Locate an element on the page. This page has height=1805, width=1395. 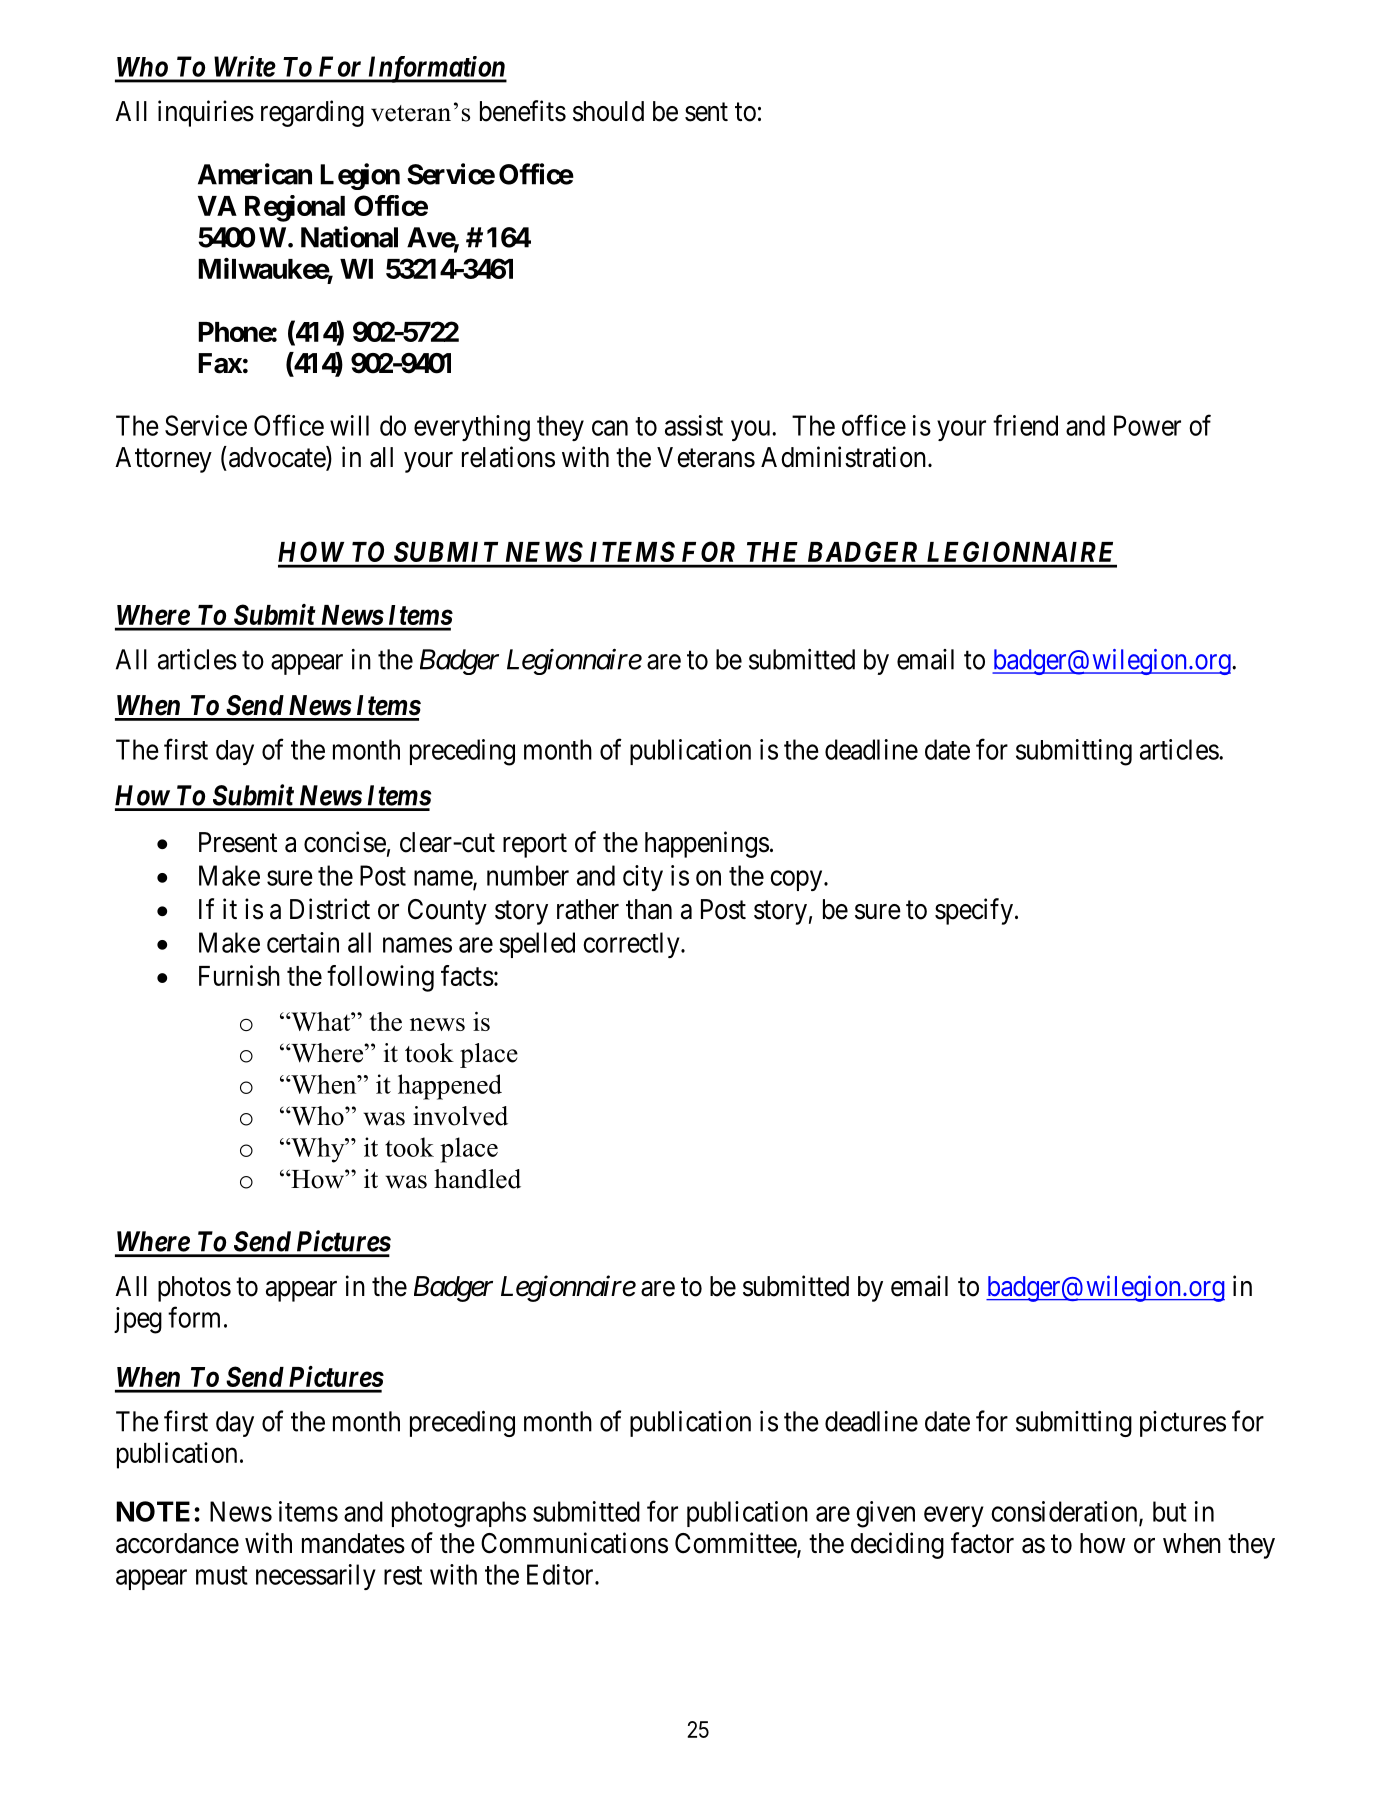
relations is located at coordinates (508, 457).
